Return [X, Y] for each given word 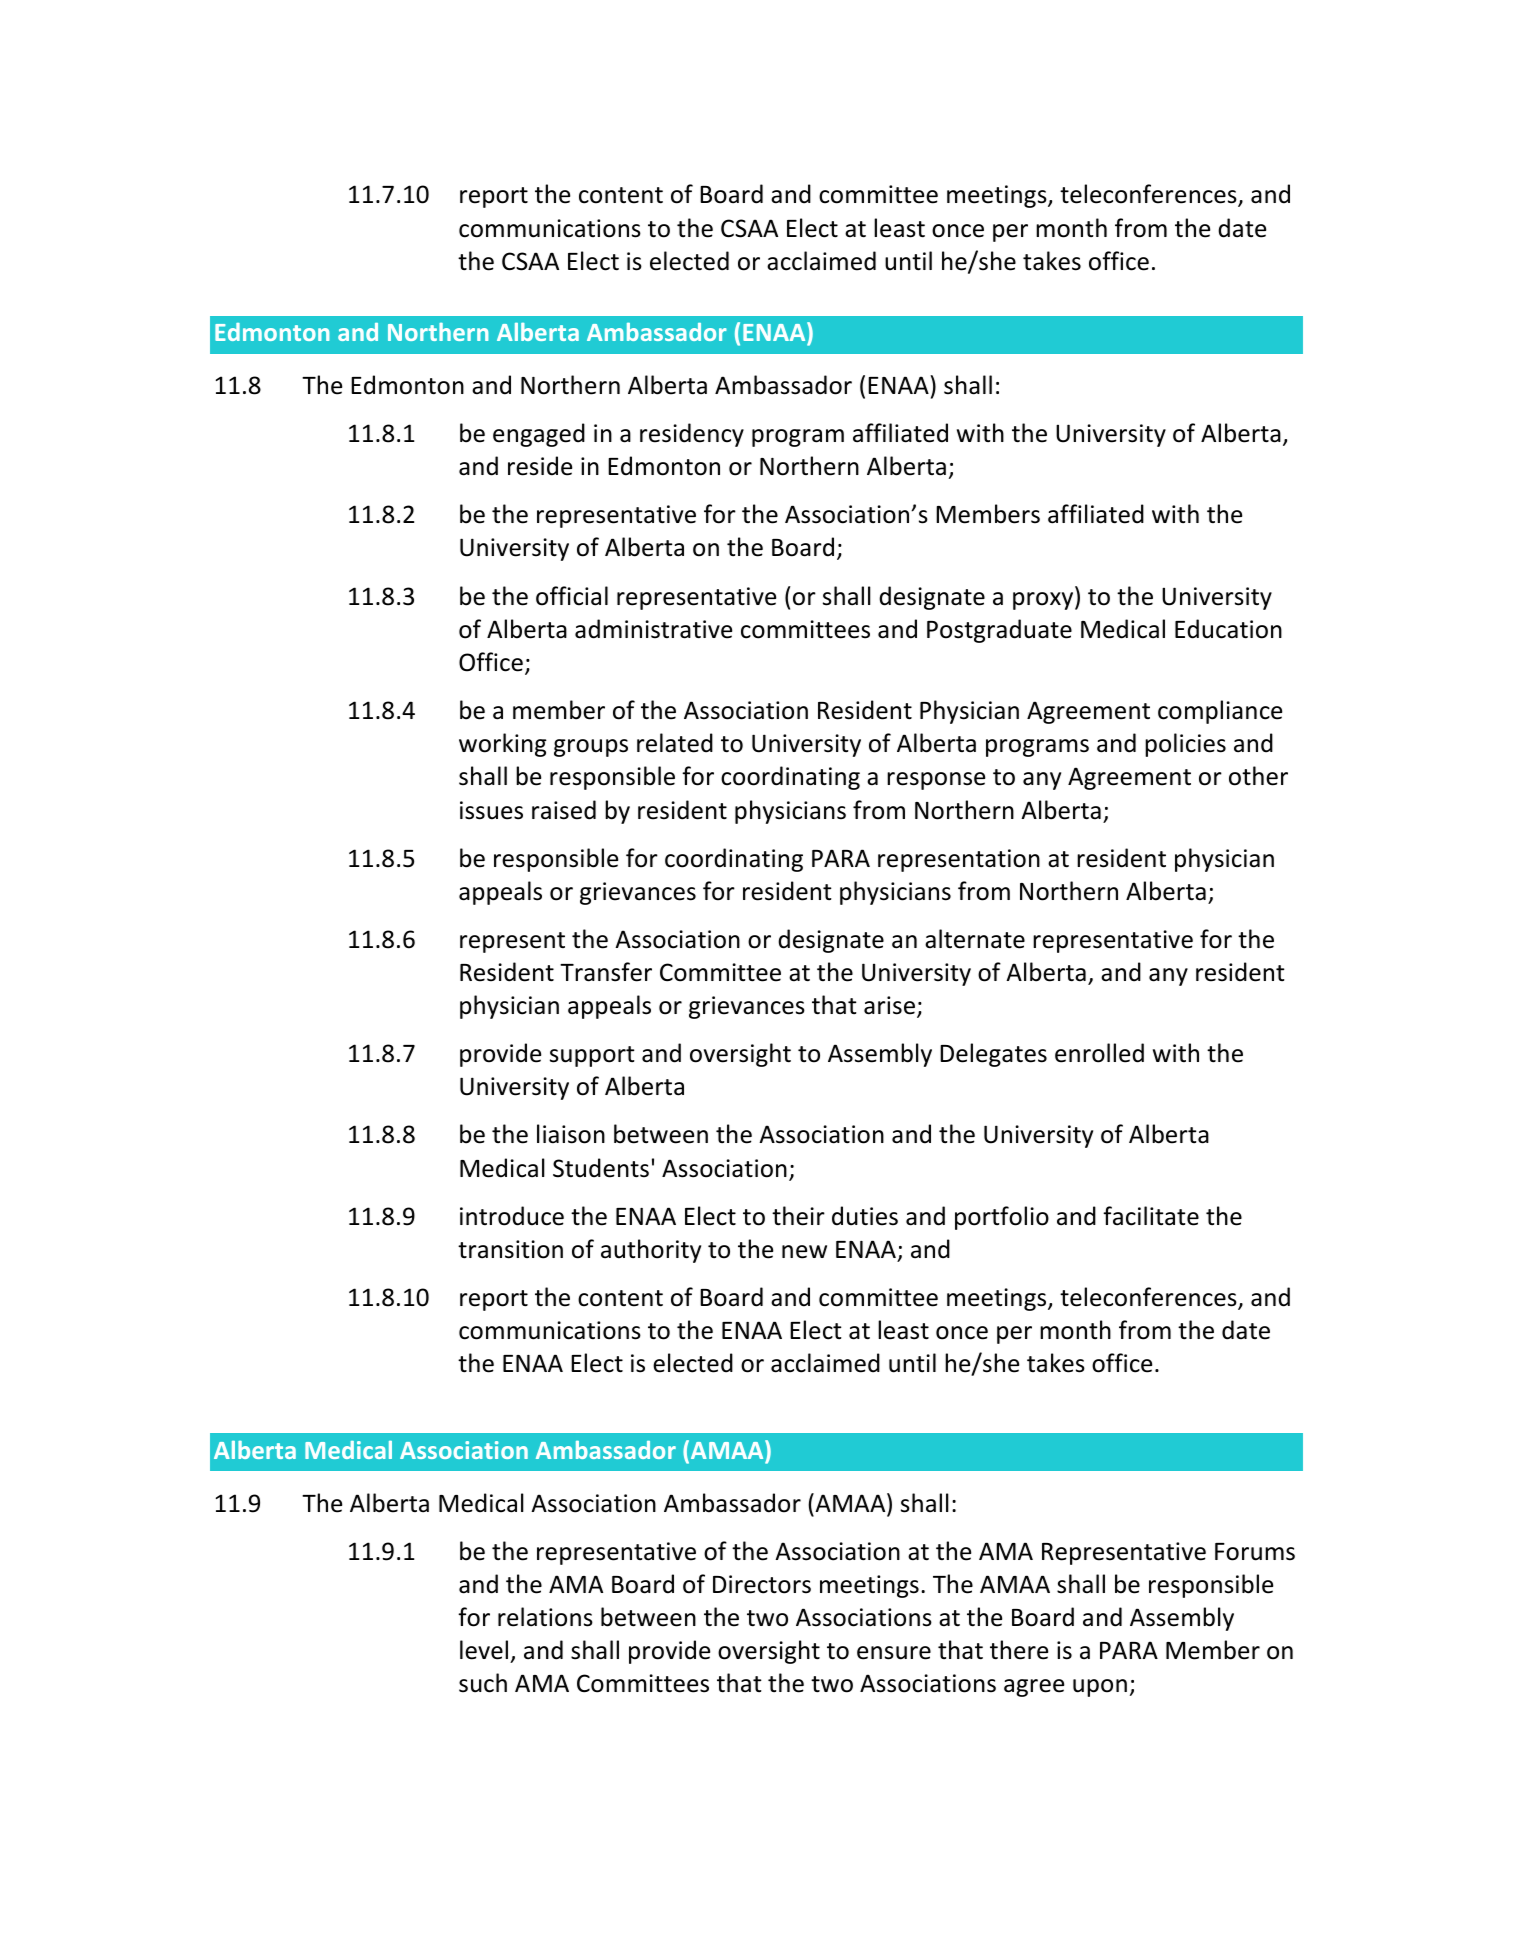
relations [545, 1617]
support [592, 1056]
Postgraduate [999, 631]
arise [889, 1005]
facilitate [1151, 1216]
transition [510, 1249]
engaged [539, 435]
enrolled [1099, 1053]
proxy [1044, 601]
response [936, 781]
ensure [894, 1653]
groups [591, 748]
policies [1185, 745]
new [804, 1252]
